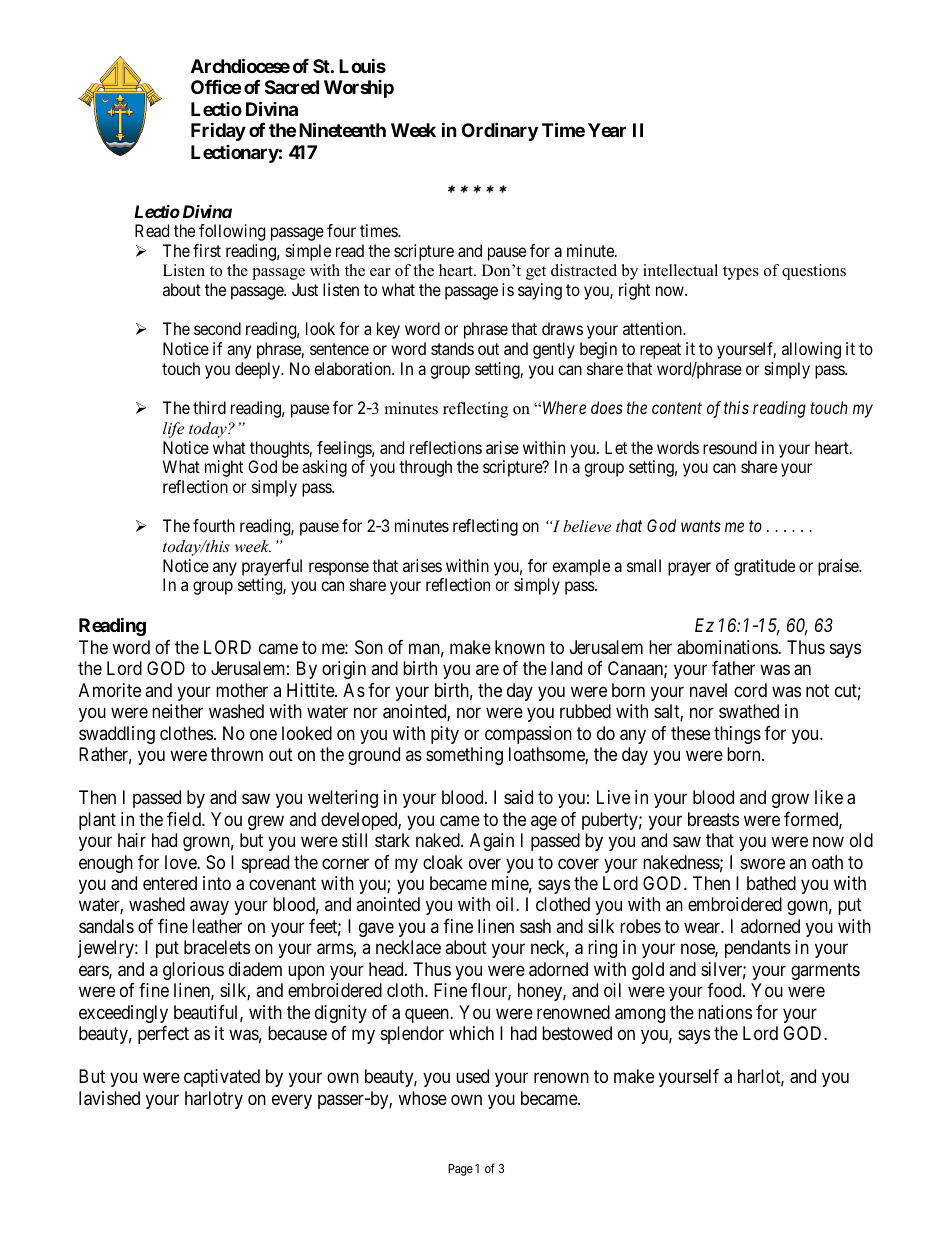 This screenshot has width=952, height=1233. What do you see at coordinates (224, 468) in the screenshot?
I see `might` at bounding box center [224, 468].
